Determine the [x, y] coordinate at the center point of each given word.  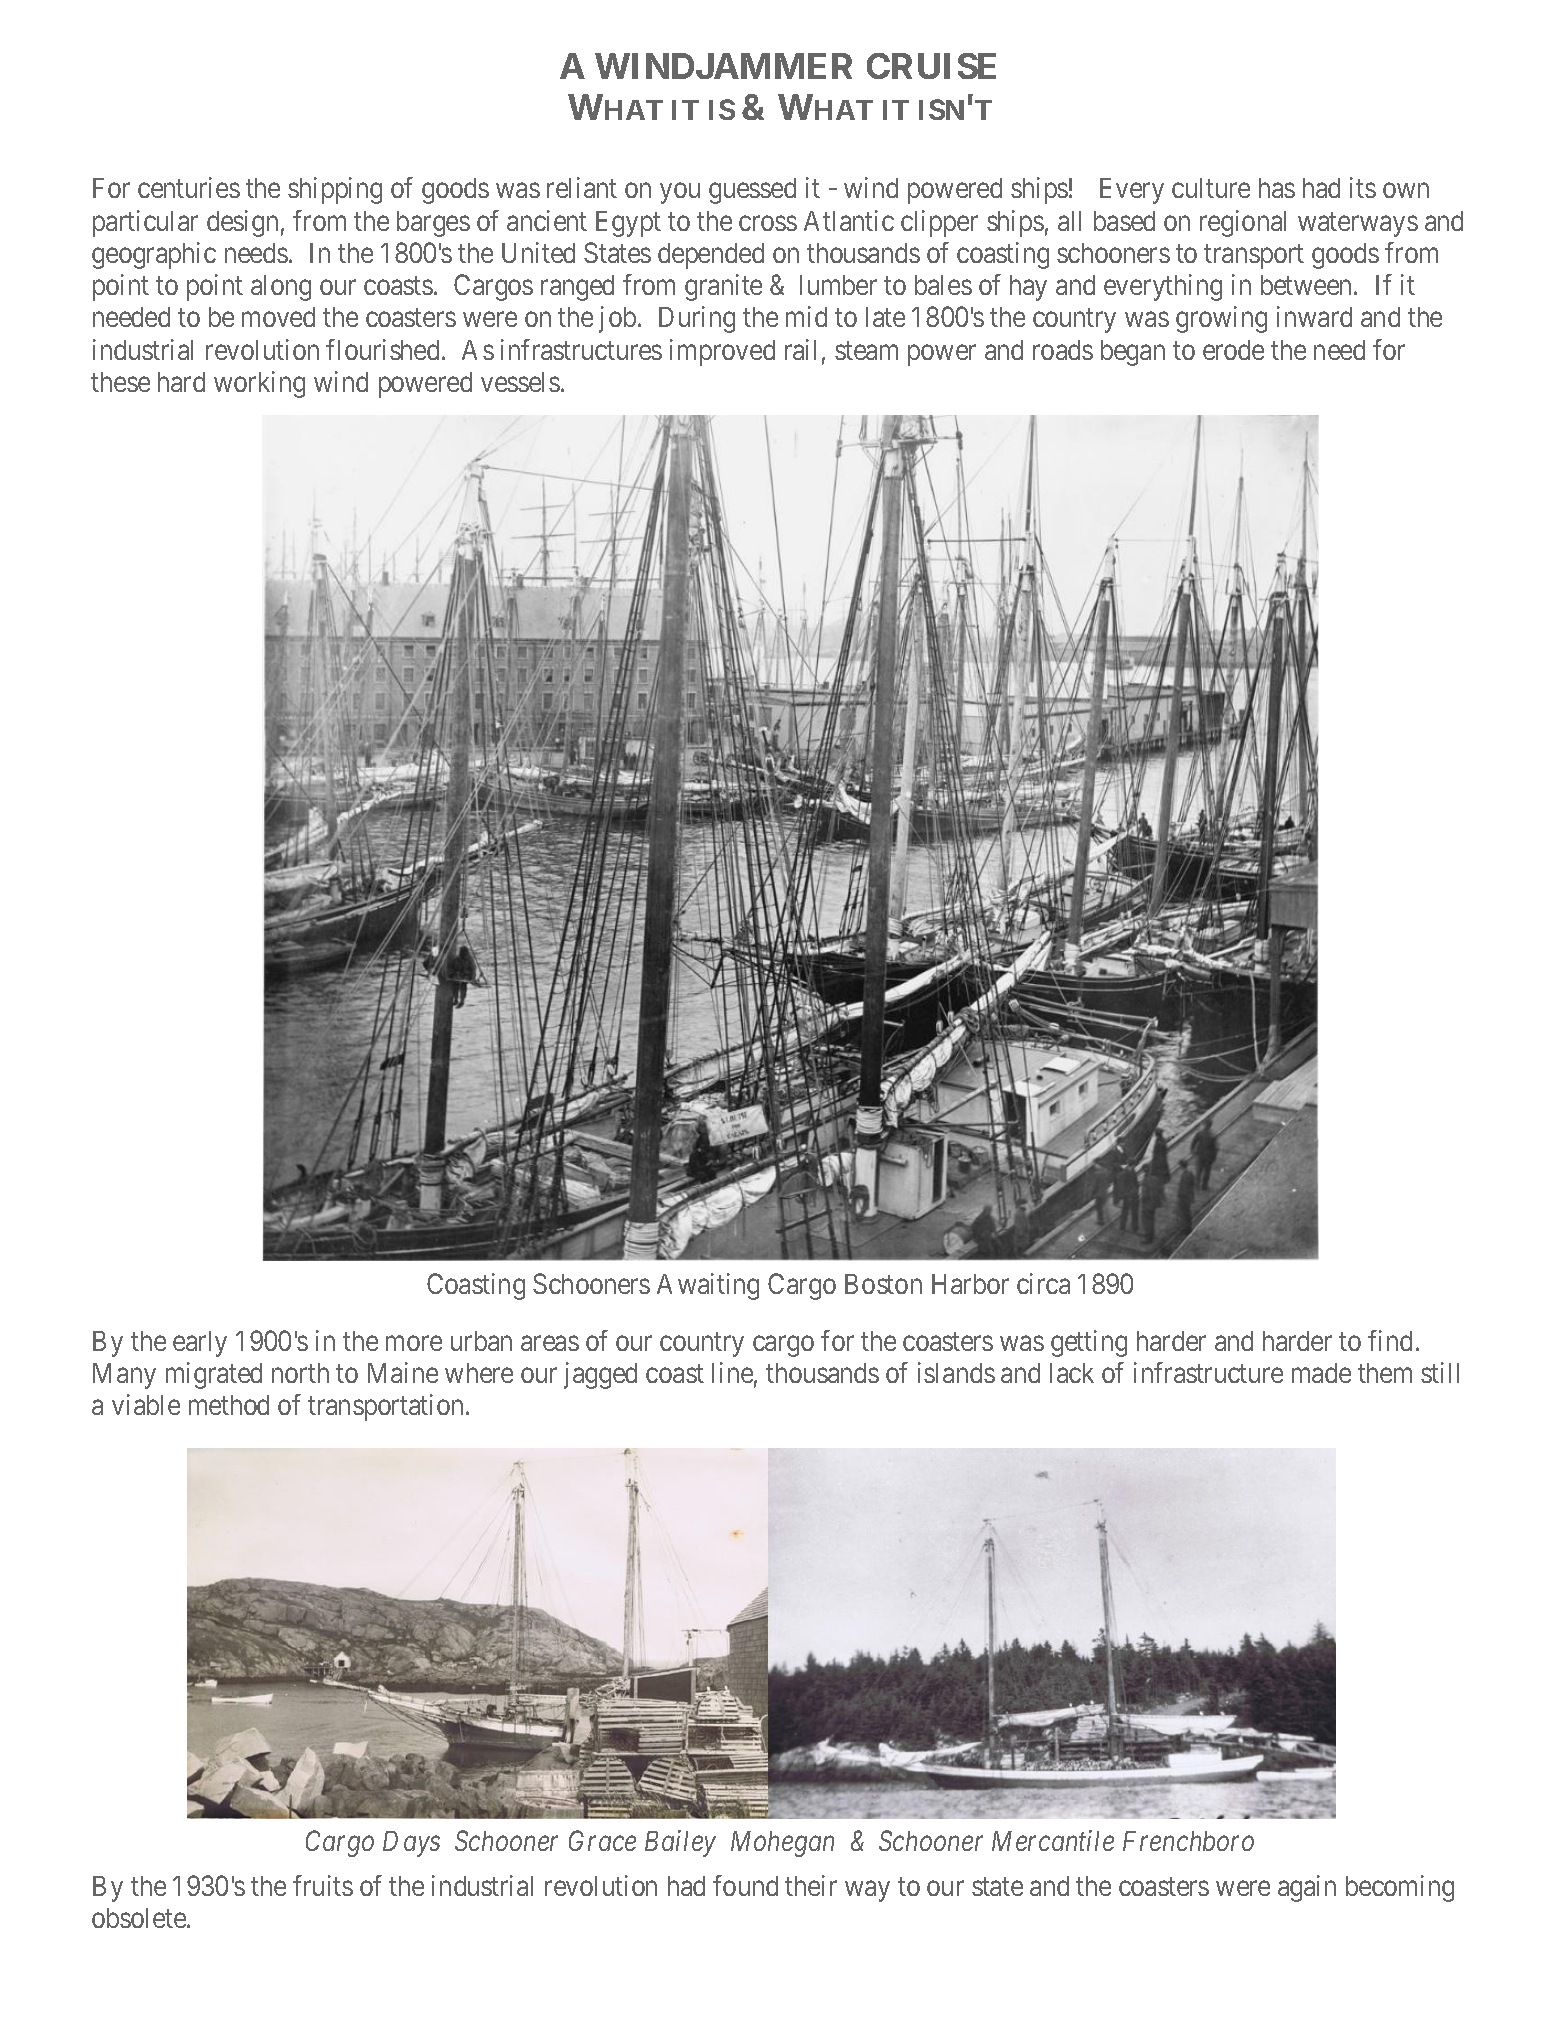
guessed [752, 191]
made [1321, 1373]
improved [722, 352]
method [229, 1405]
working [259, 384]
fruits [323, 1885]
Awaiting [708, 1286]
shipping [335, 190]
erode [1233, 350]
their [811, 1885]
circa [1043, 1283]
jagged [600, 1375]
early [200, 1344]
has [1277, 188]
